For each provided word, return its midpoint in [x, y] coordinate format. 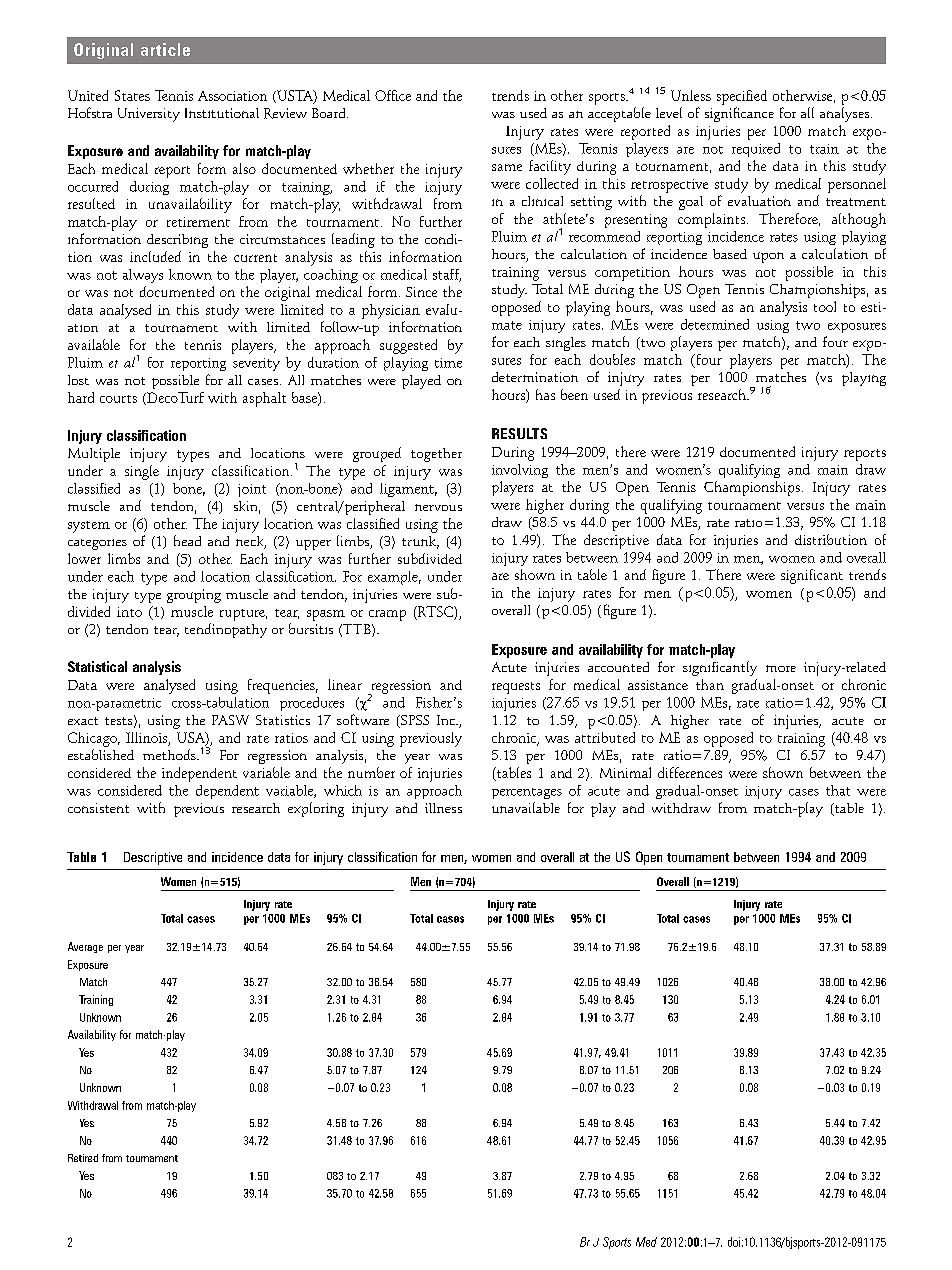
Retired [83, 1158]
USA [192, 738]
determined [715, 324]
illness [443, 808]
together [436, 455]
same [507, 167]
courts [118, 399]
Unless [691, 95]
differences [690, 772]
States [132, 95]
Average [85, 947]
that [838, 790]
